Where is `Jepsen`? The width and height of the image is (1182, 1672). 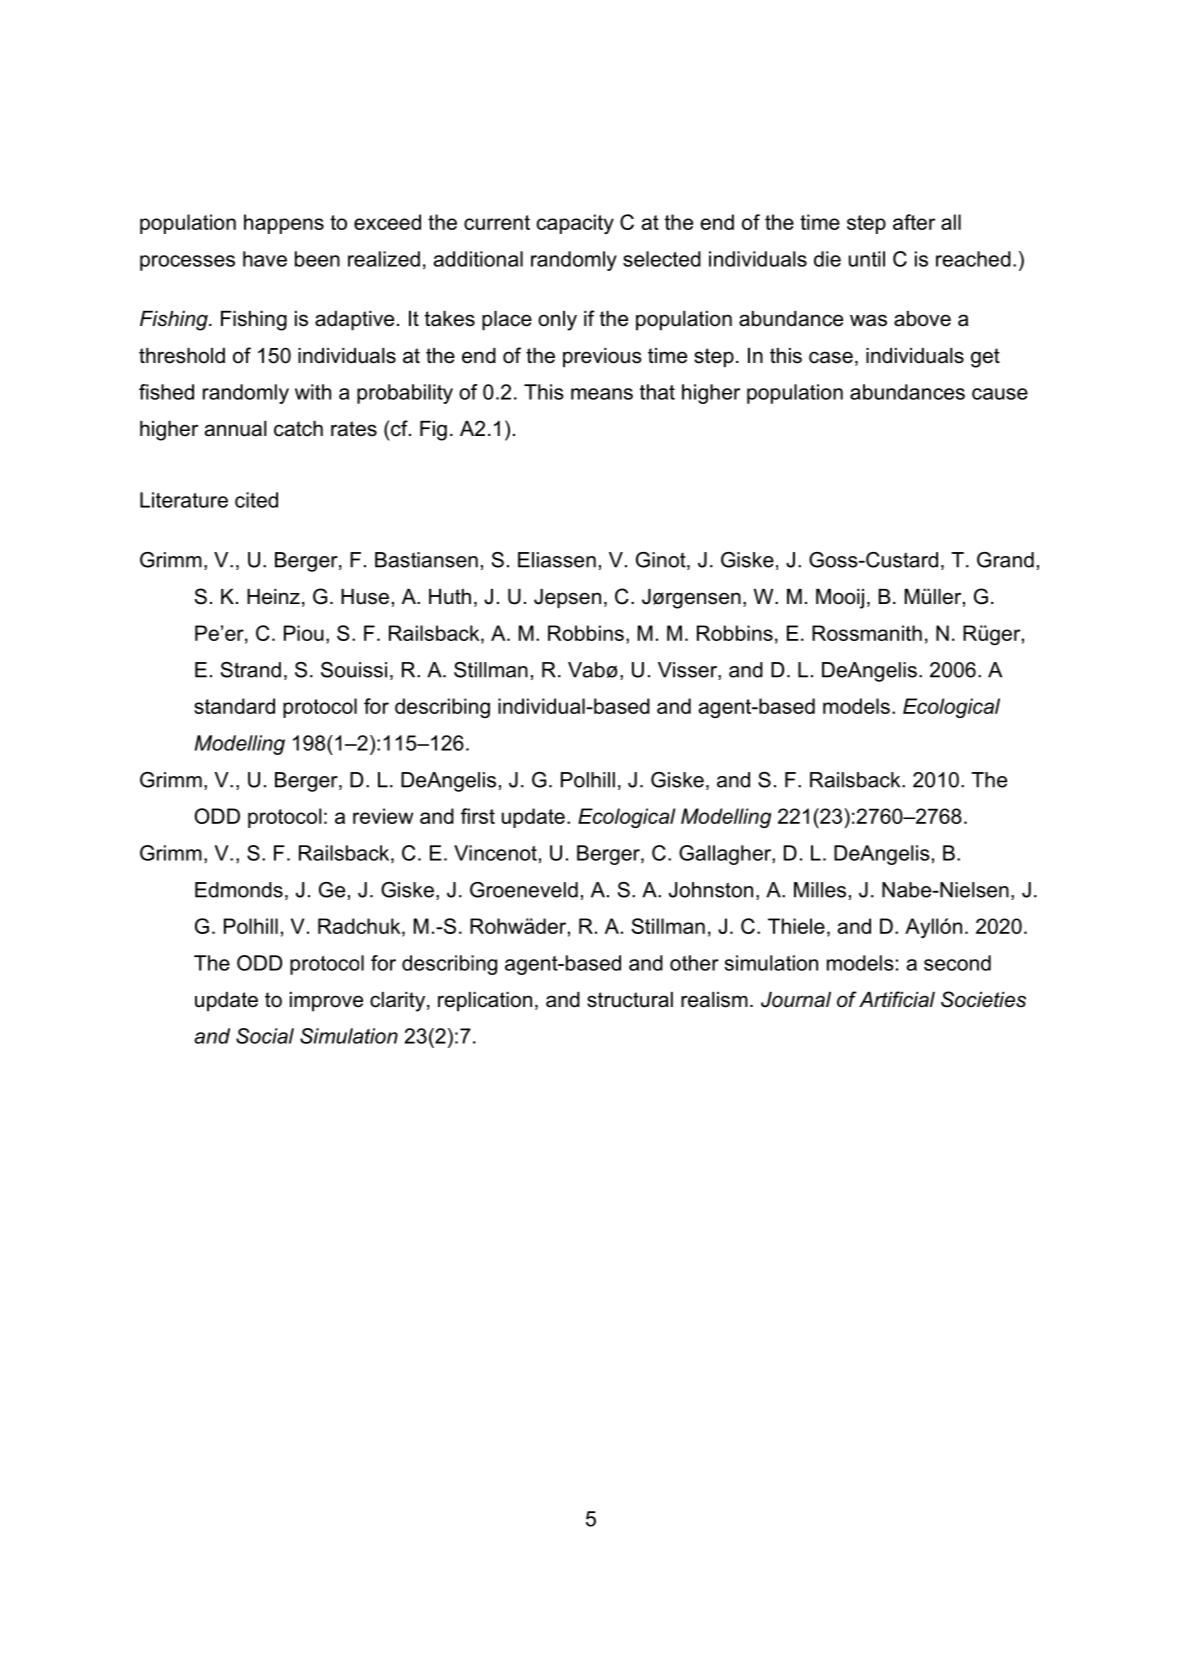 Jepsen is located at coordinates (567, 599).
